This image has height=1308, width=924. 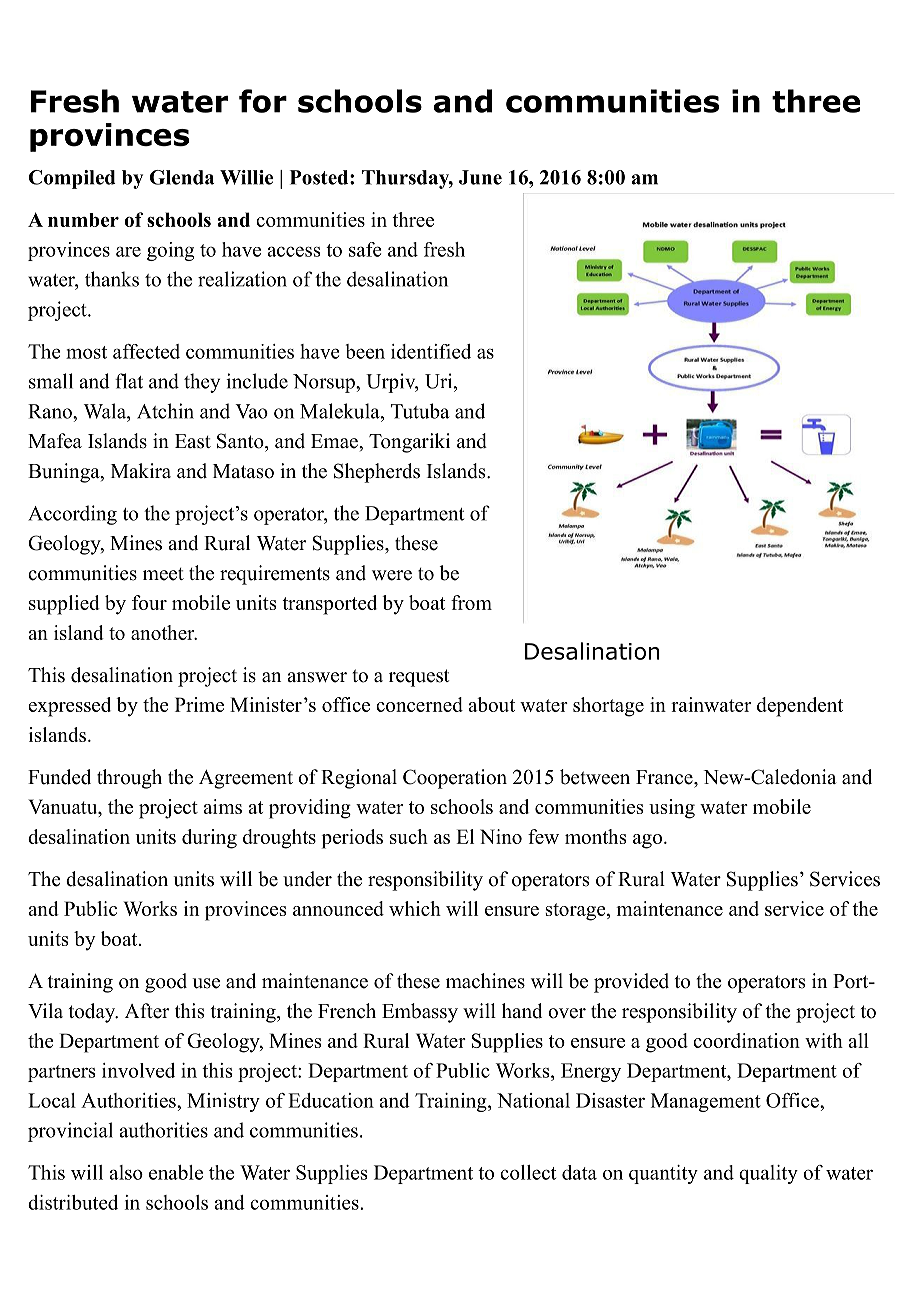 I want to click on also, so click(x=126, y=1172).
